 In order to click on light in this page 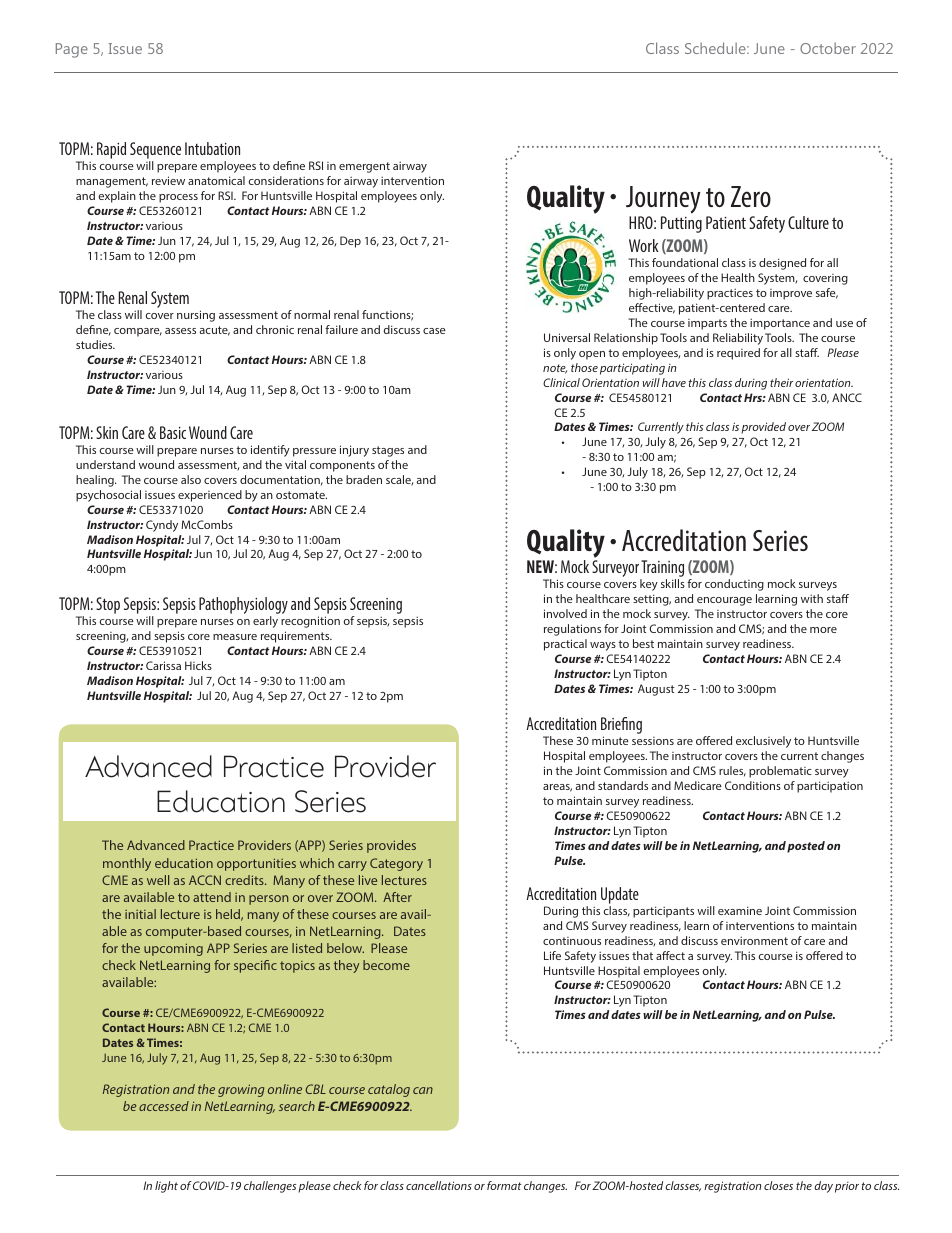, I will do `click(166, 1187)`.
